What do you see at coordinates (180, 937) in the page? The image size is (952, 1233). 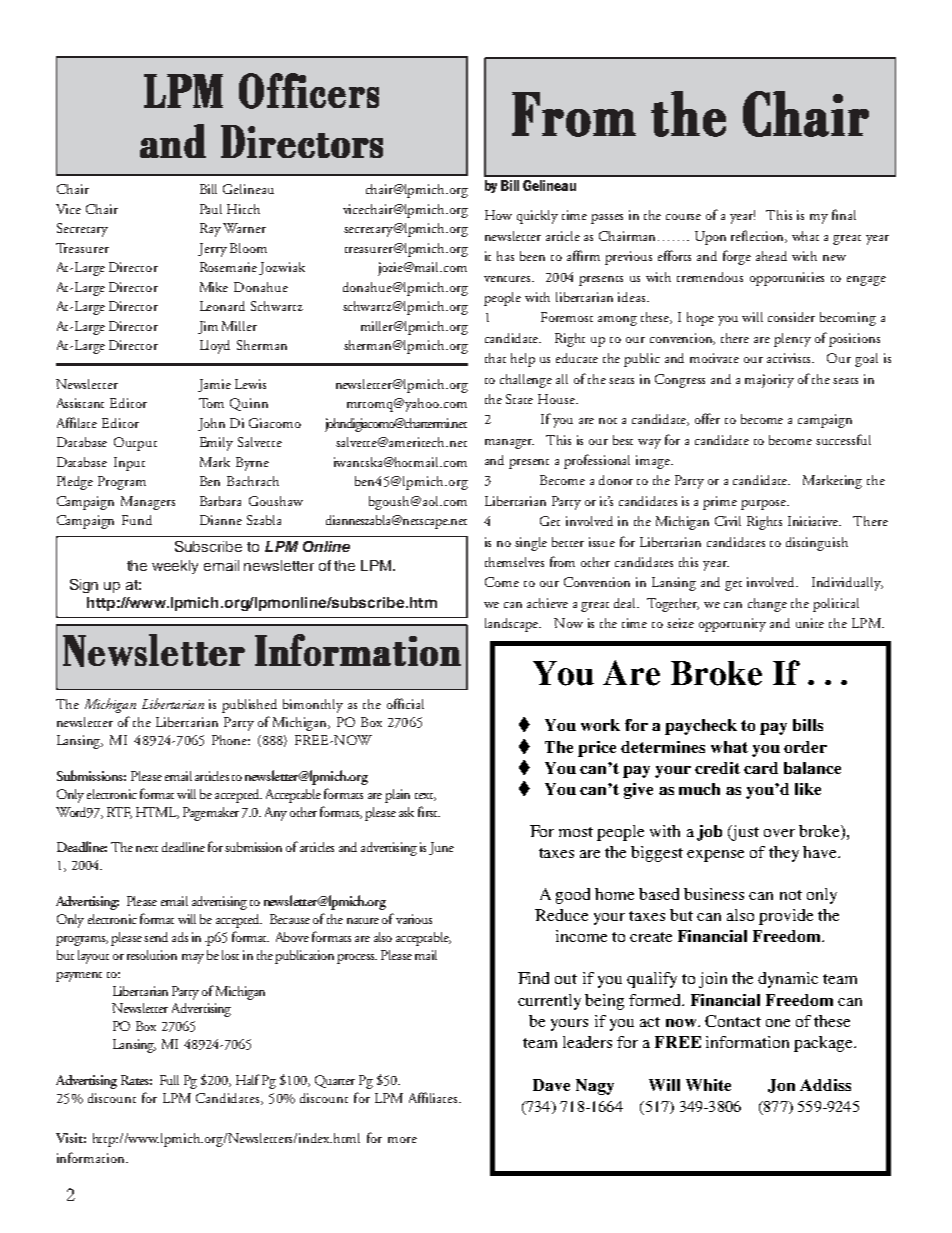 I see `ads` at bounding box center [180, 937].
